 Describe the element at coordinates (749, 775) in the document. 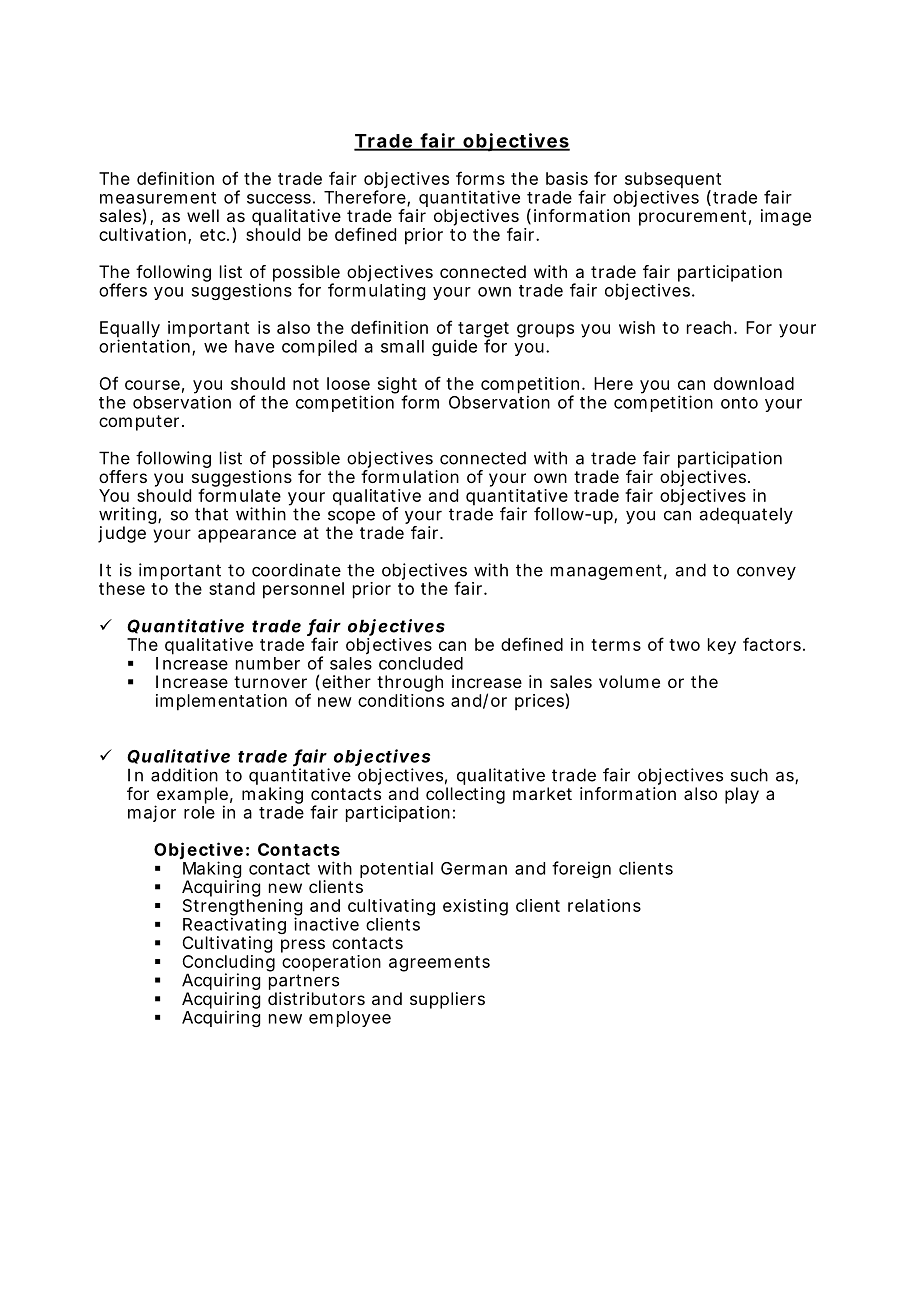

I see `such` at that location.
